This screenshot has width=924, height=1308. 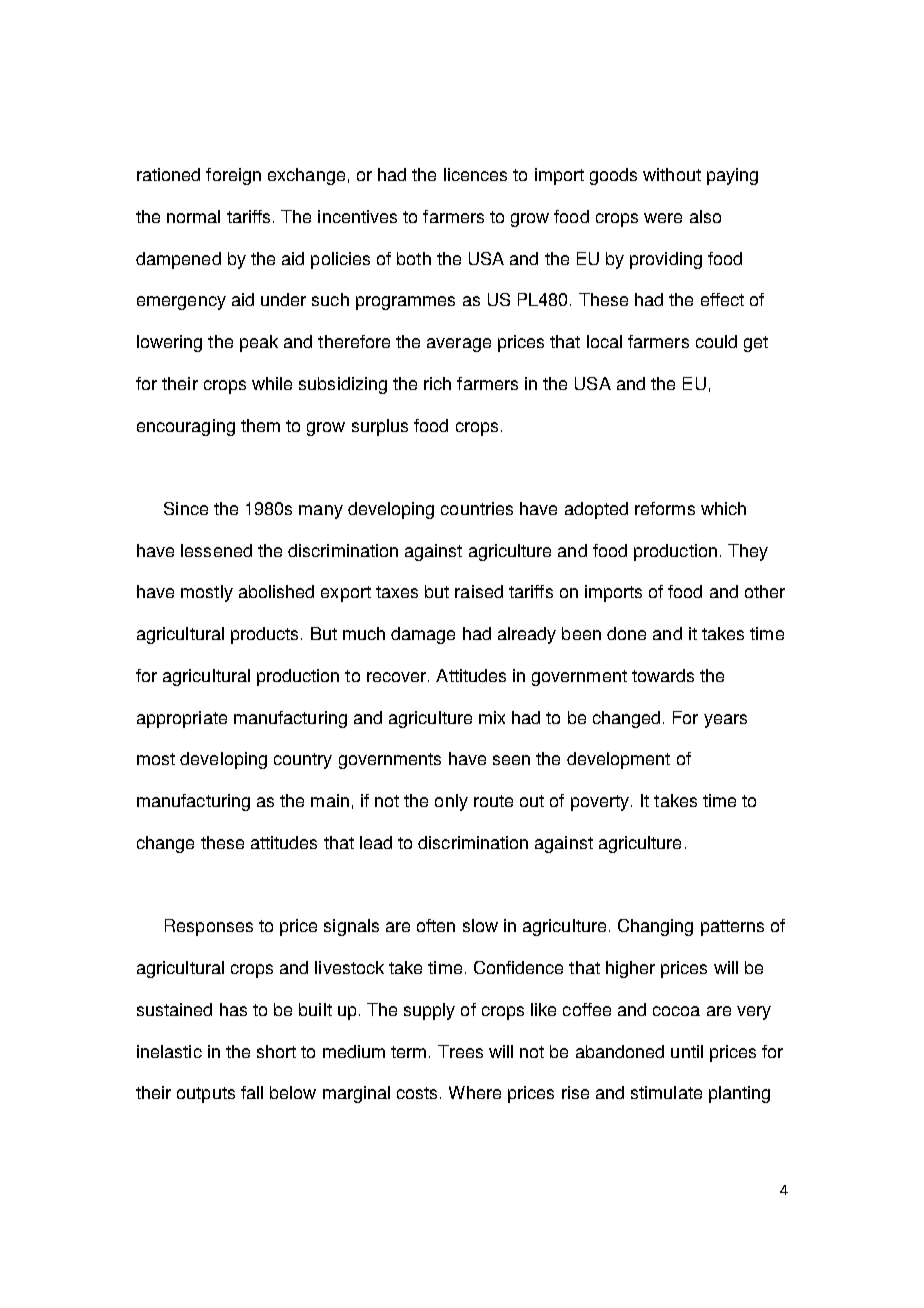 I want to click on damage, so click(x=423, y=635).
